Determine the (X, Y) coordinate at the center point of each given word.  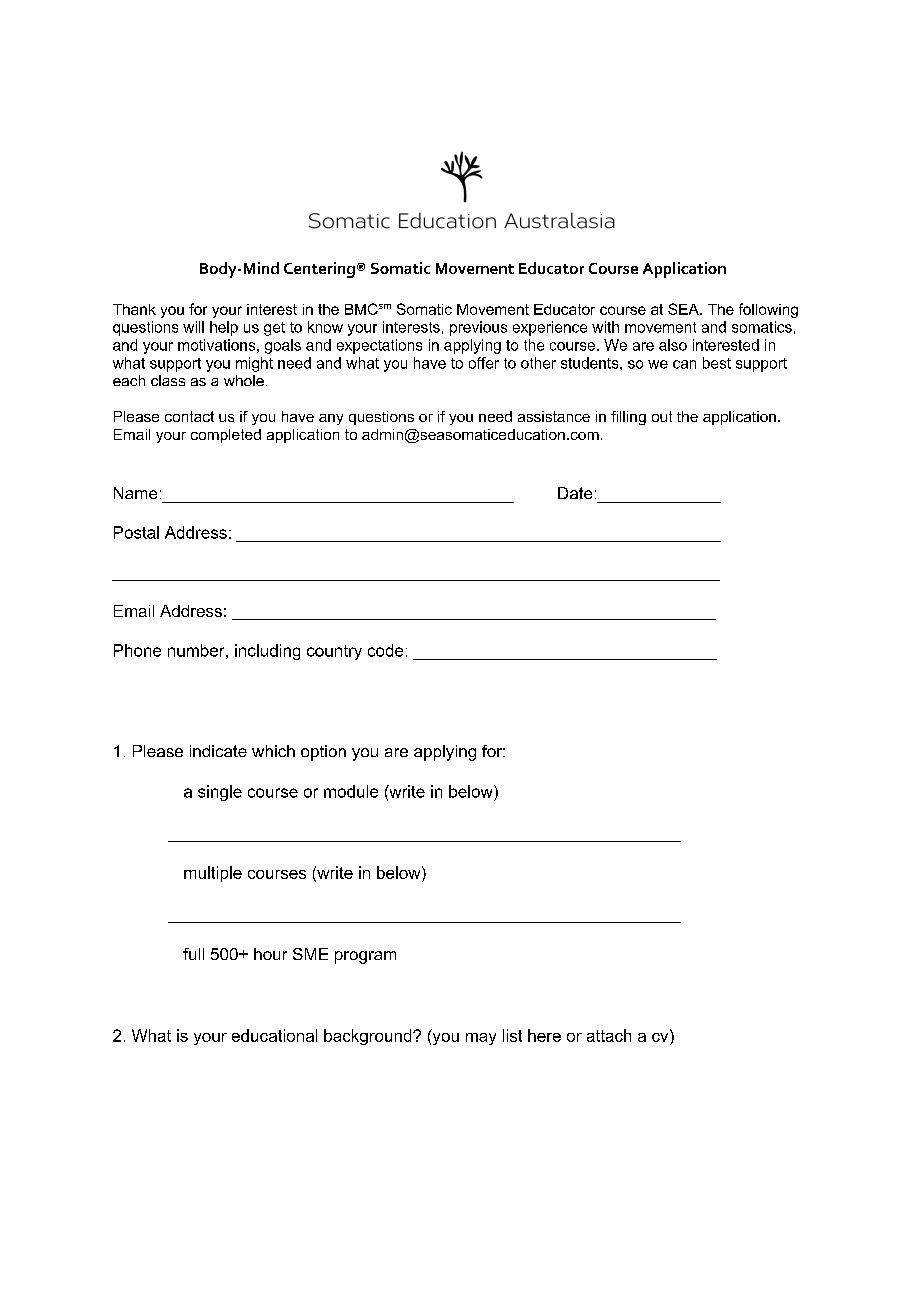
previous (478, 328)
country (334, 652)
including (267, 652)
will (193, 327)
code (385, 650)
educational (274, 1035)
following (768, 310)
